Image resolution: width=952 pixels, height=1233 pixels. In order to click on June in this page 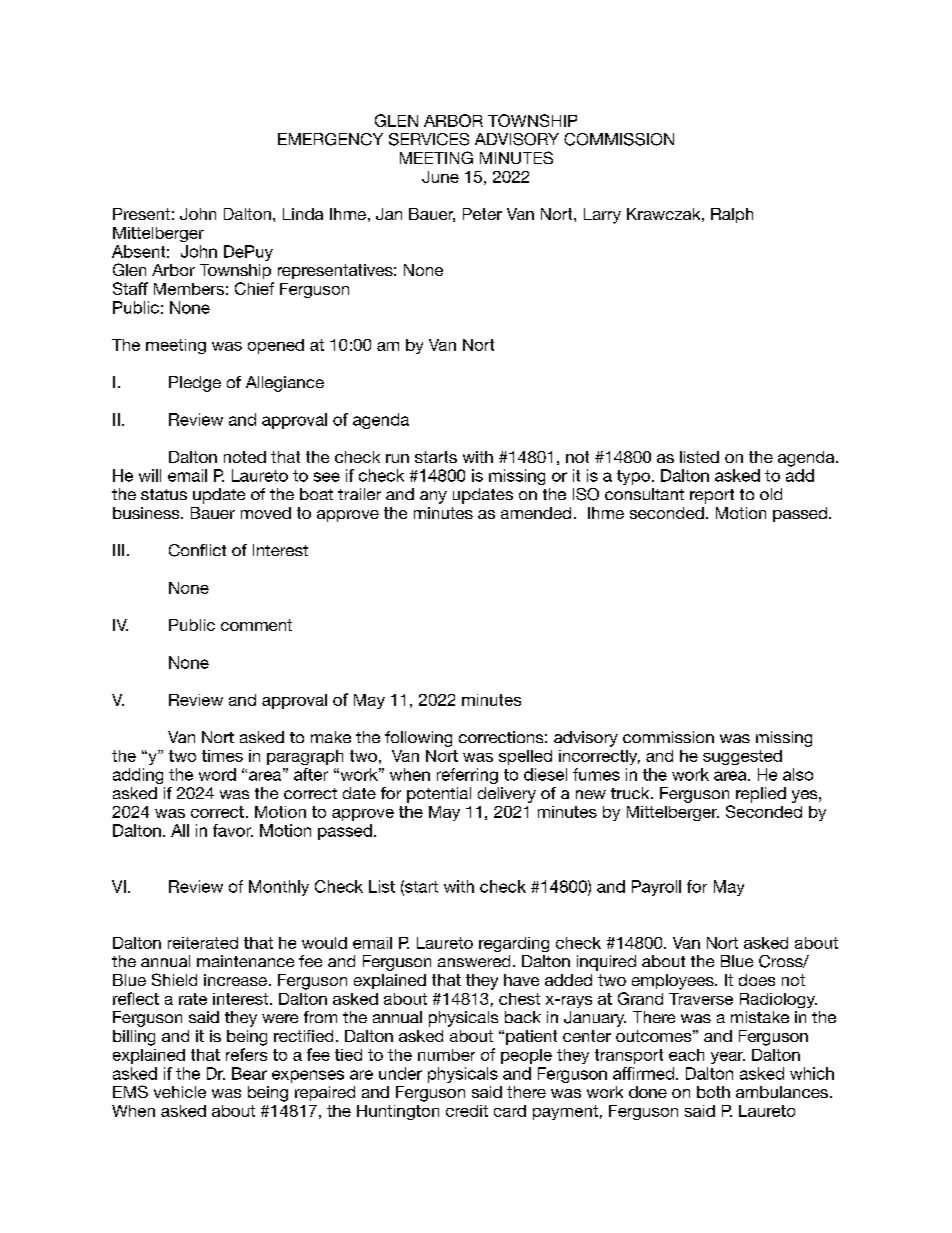, I will do `click(440, 177)`.
